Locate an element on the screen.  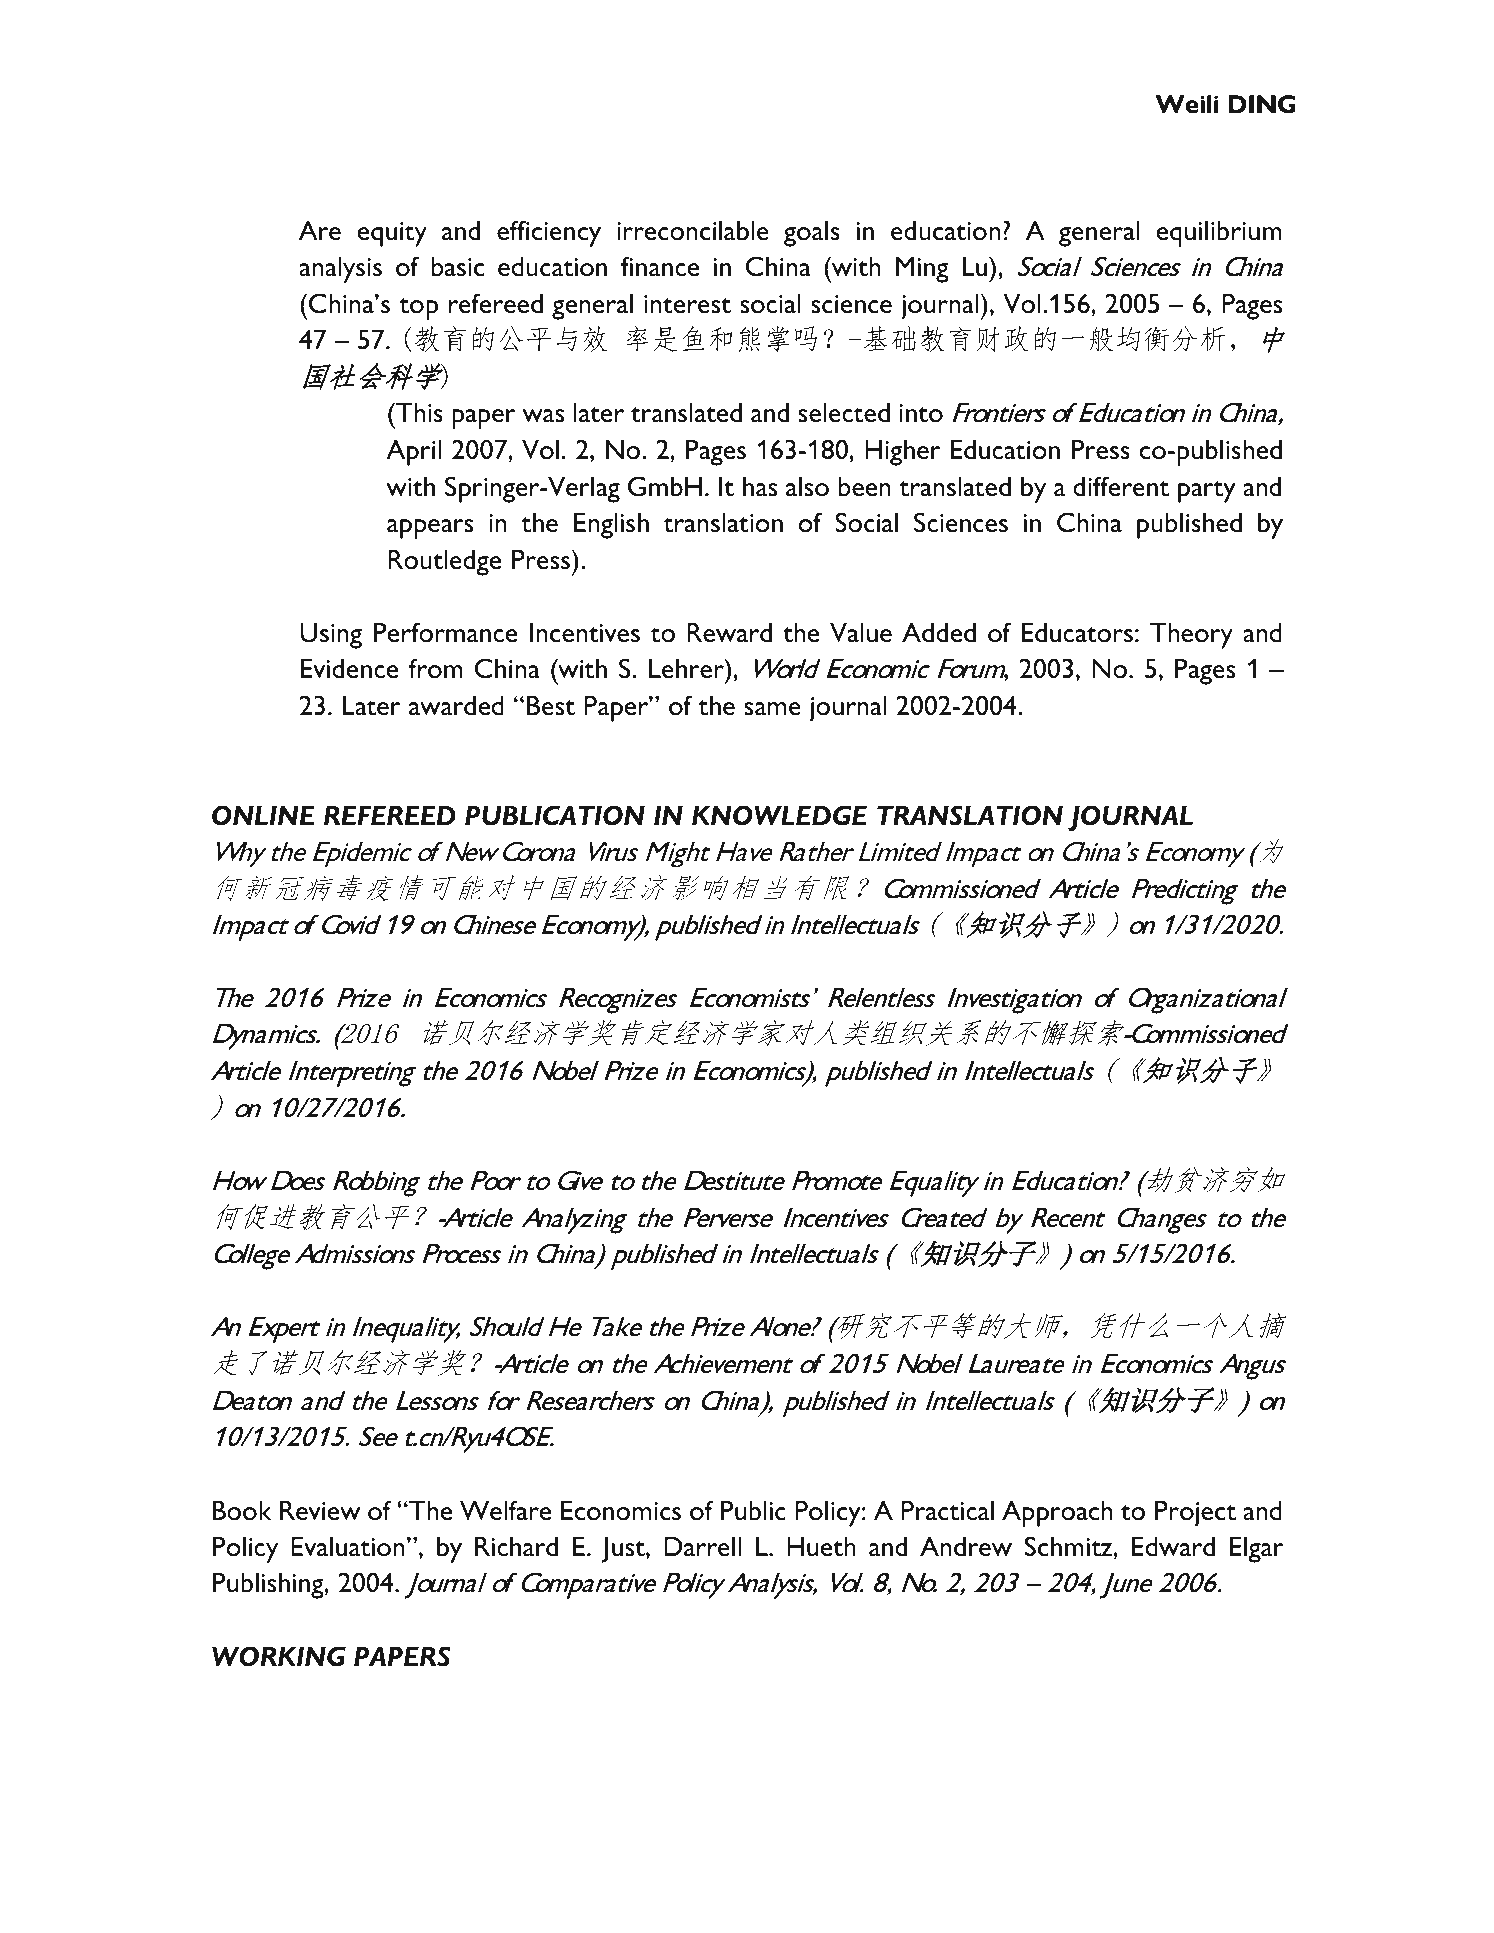
equilibrium is located at coordinates (1219, 234).
